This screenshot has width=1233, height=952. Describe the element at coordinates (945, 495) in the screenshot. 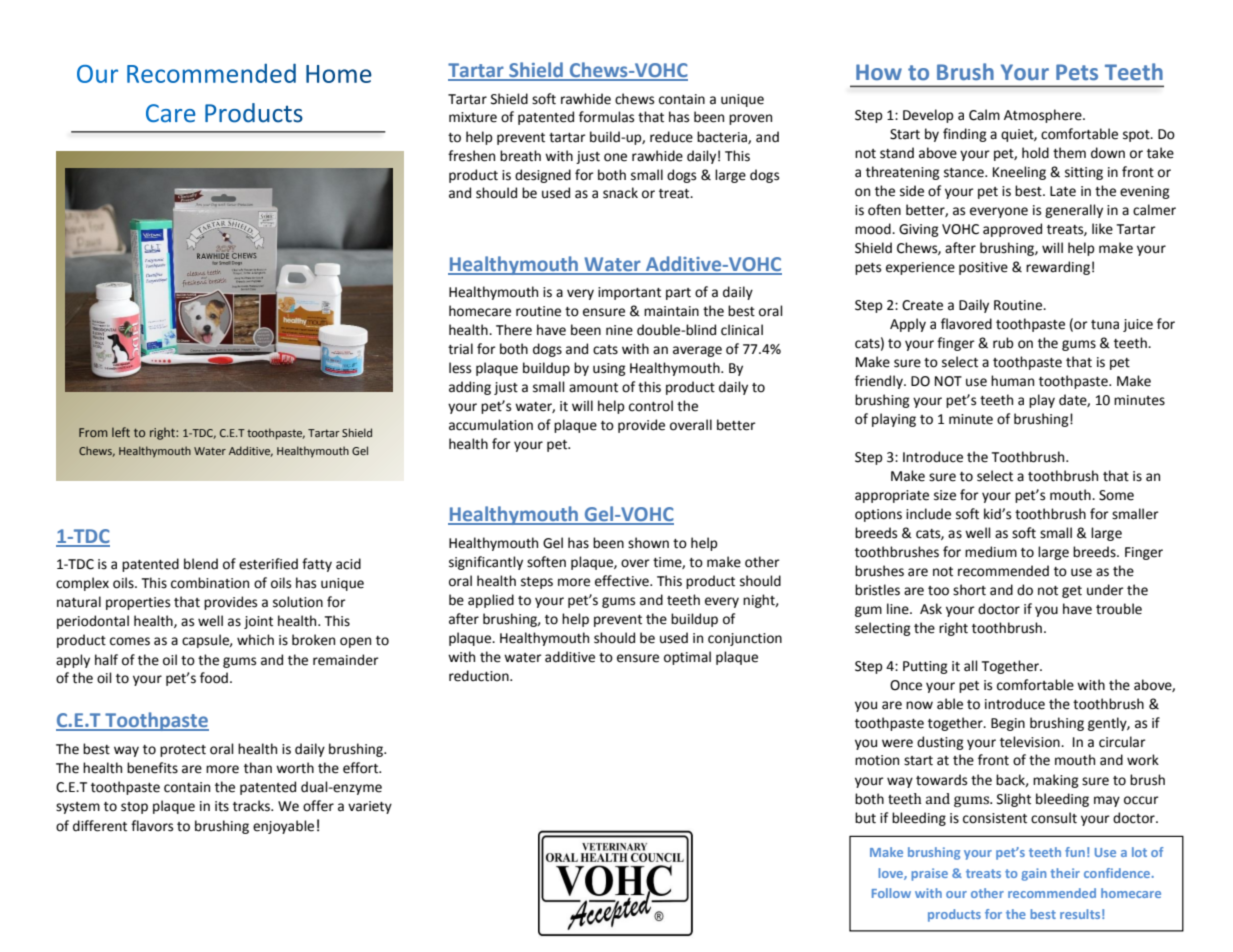

I see `size` at that location.
